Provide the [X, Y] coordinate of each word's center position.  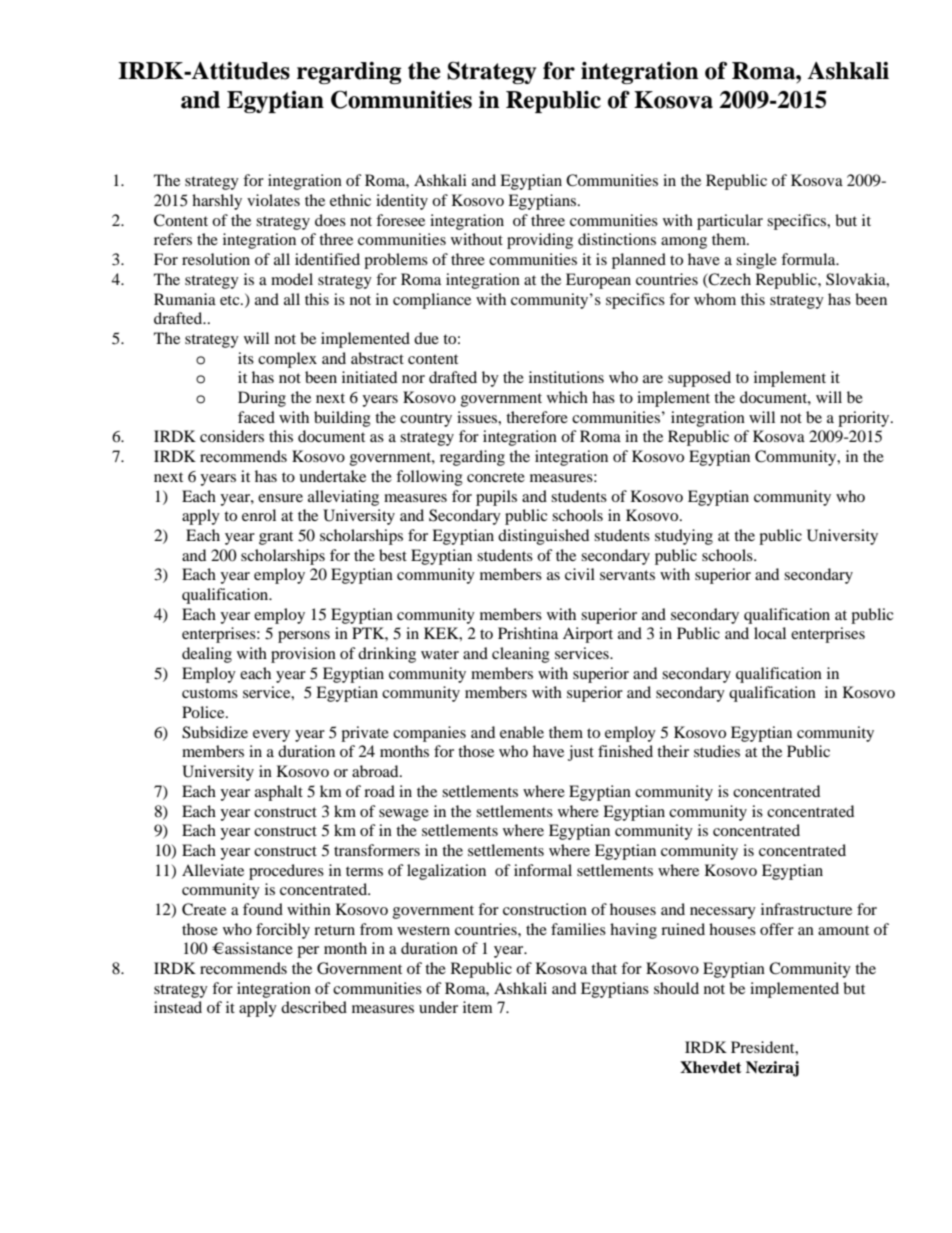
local [770, 633]
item [478, 1007]
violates [273, 200]
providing [540, 241]
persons [304, 637]
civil [580, 574]
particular [730, 222]
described [314, 1007]
